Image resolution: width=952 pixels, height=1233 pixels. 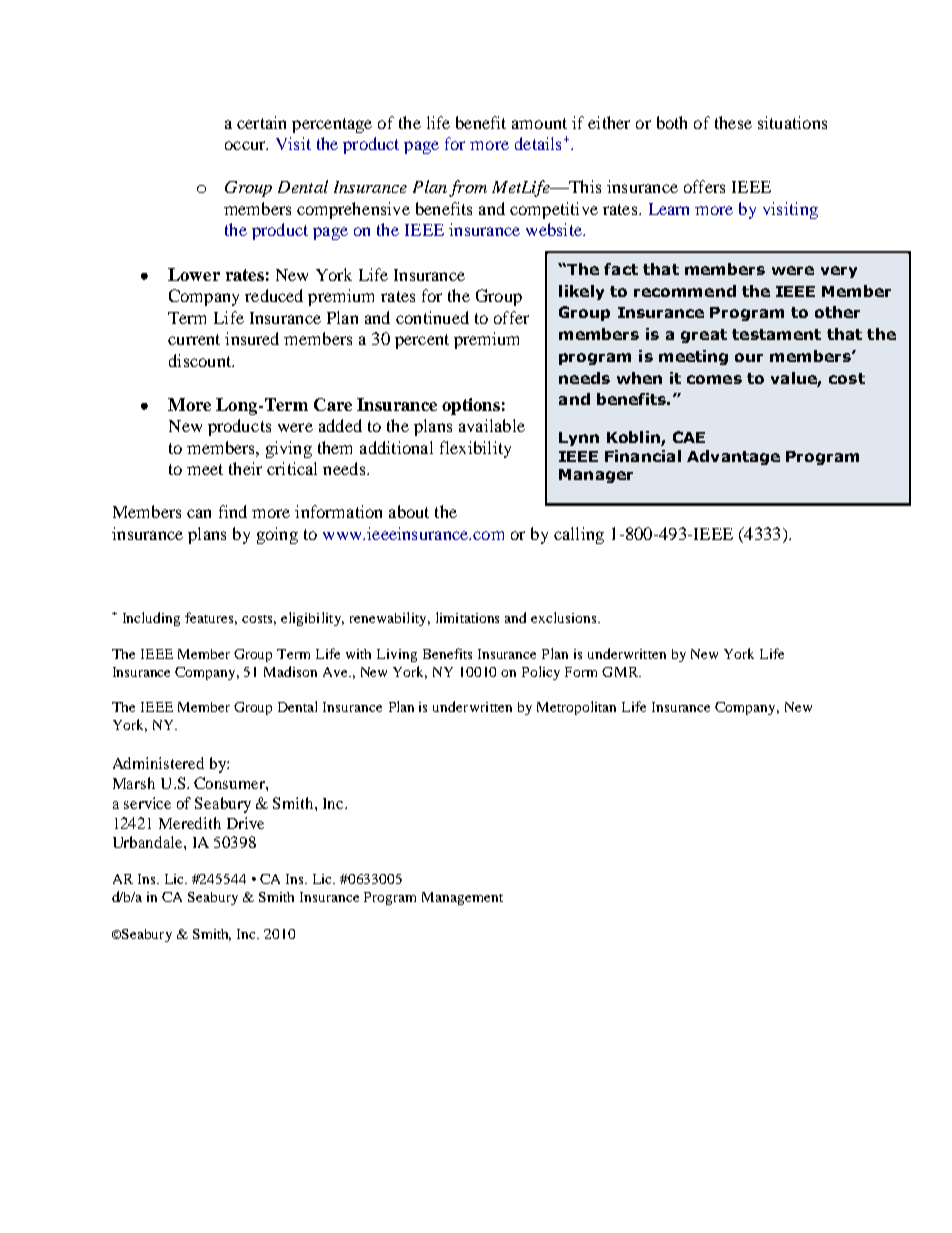 I want to click on these, so click(x=733, y=122).
